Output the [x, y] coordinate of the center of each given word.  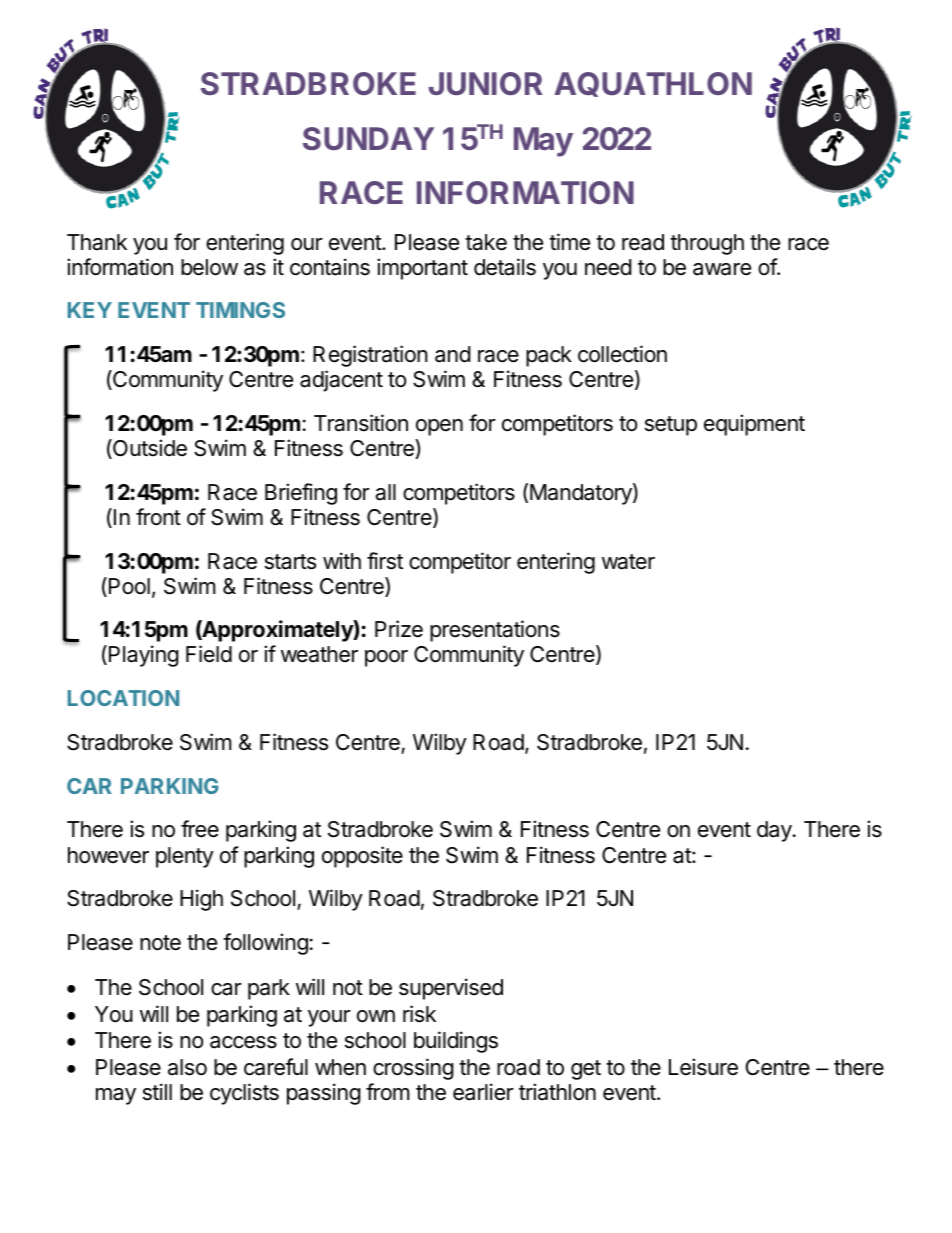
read [643, 242]
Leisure [703, 1067]
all [385, 492]
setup [671, 426]
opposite [362, 857]
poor [386, 658]
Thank [97, 242]
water [628, 562]
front [158, 517]
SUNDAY [368, 138]
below [209, 267]
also [187, 1067]
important [422, 269]
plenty [185, 857]
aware [722, 269]
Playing [144, 656]
